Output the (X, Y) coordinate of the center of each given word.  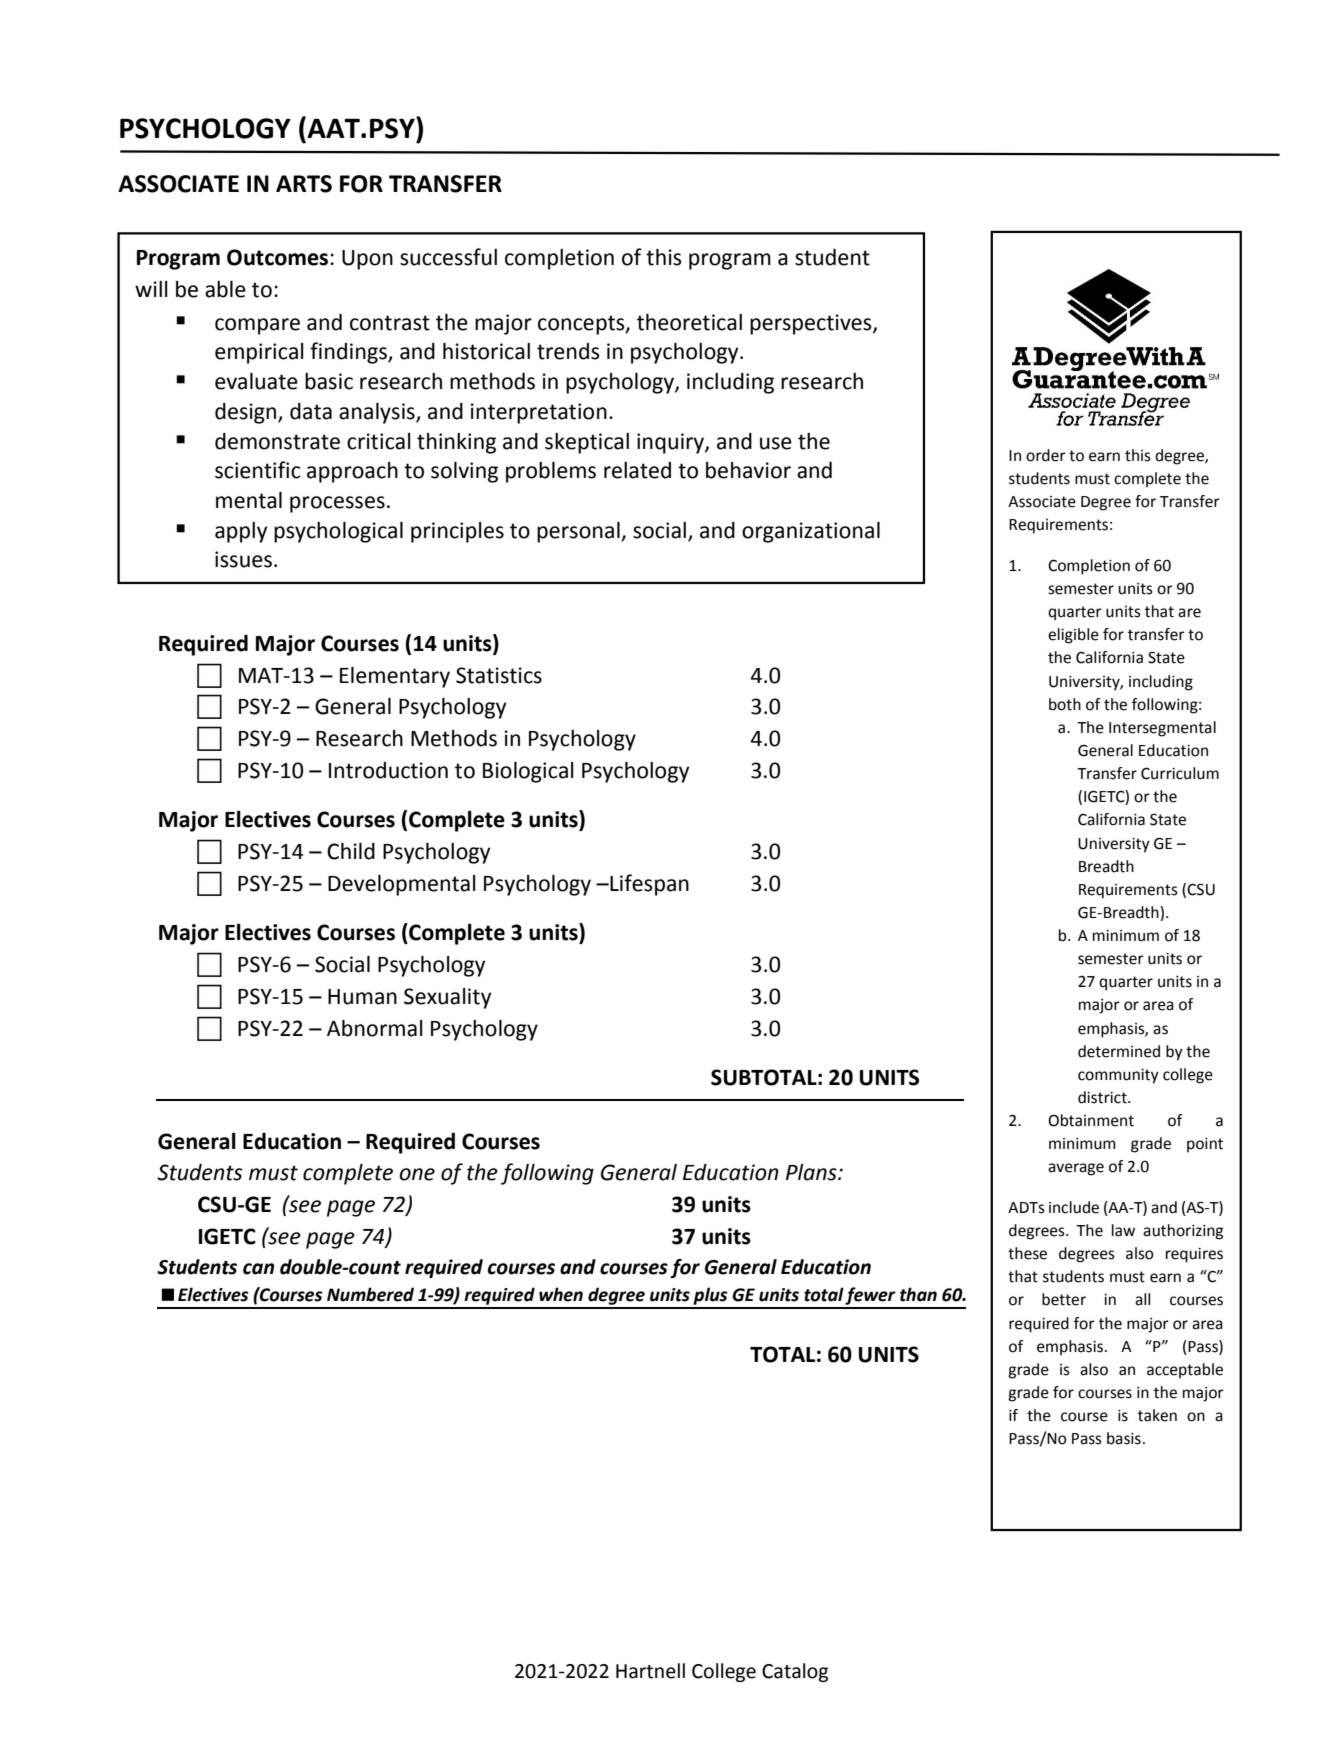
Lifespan (648, 885)
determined (1119, 1051)
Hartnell (650, 1671)
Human (362, 997)
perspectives (812, 324)
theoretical (689, 322)
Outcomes (279, 257)
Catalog (795, 1672)
